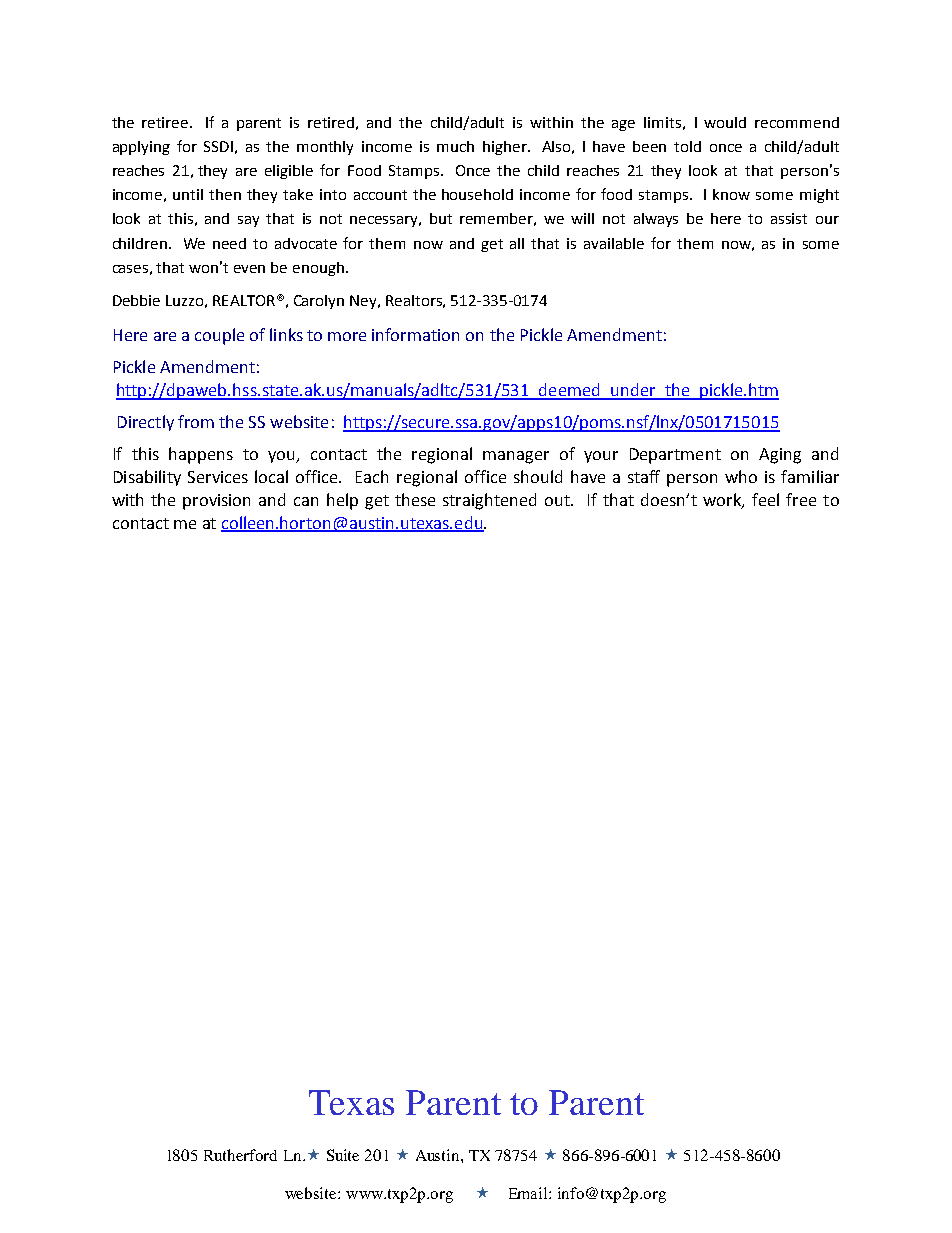 This document has height=1233, width=952. I want to click on provision, so click(216, 502).
